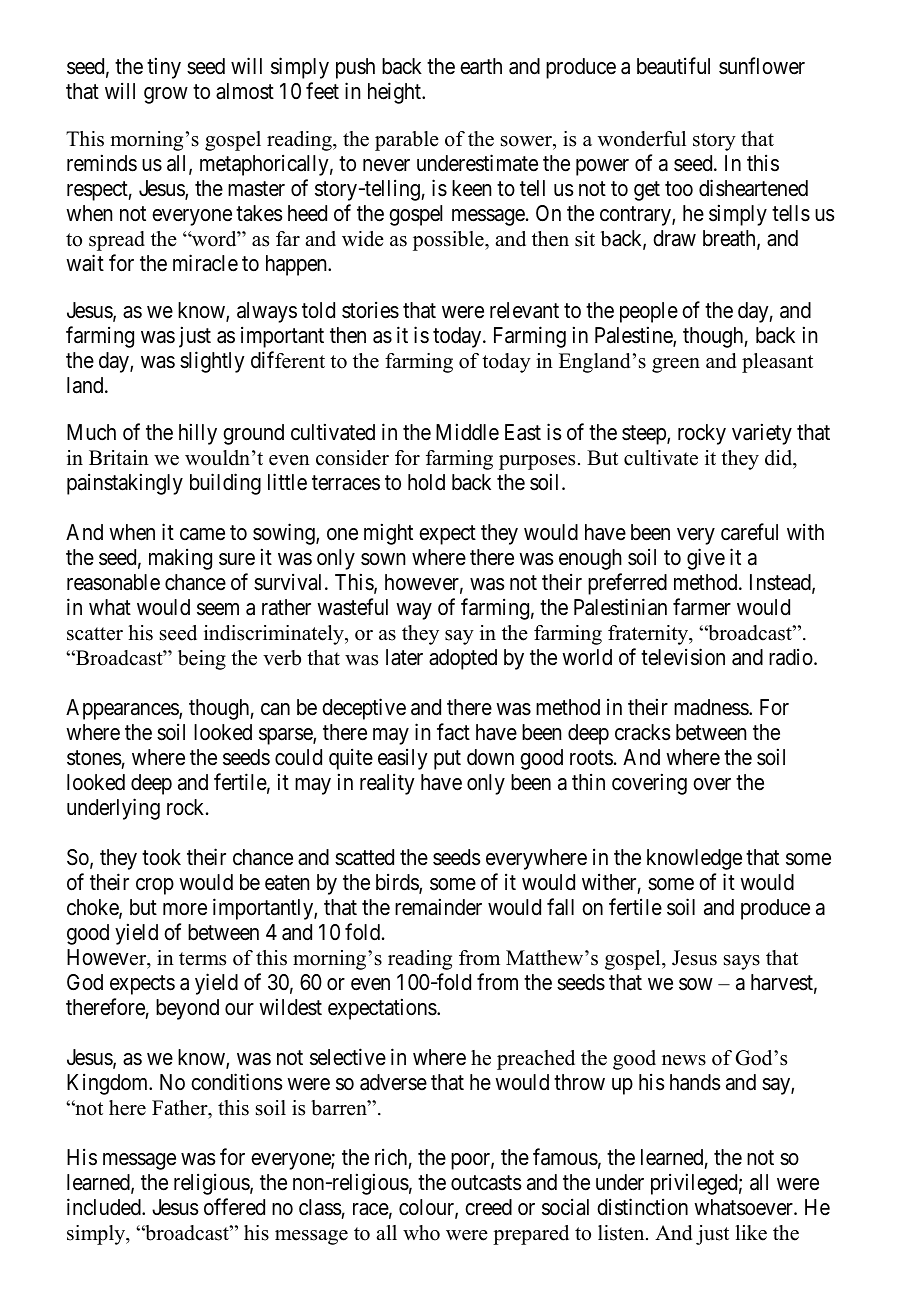 The image size is (924, 1308). What do you see at coordinates (463, 659) in the screenshot?
I see `adopted` at bounding box center [463, 659].
